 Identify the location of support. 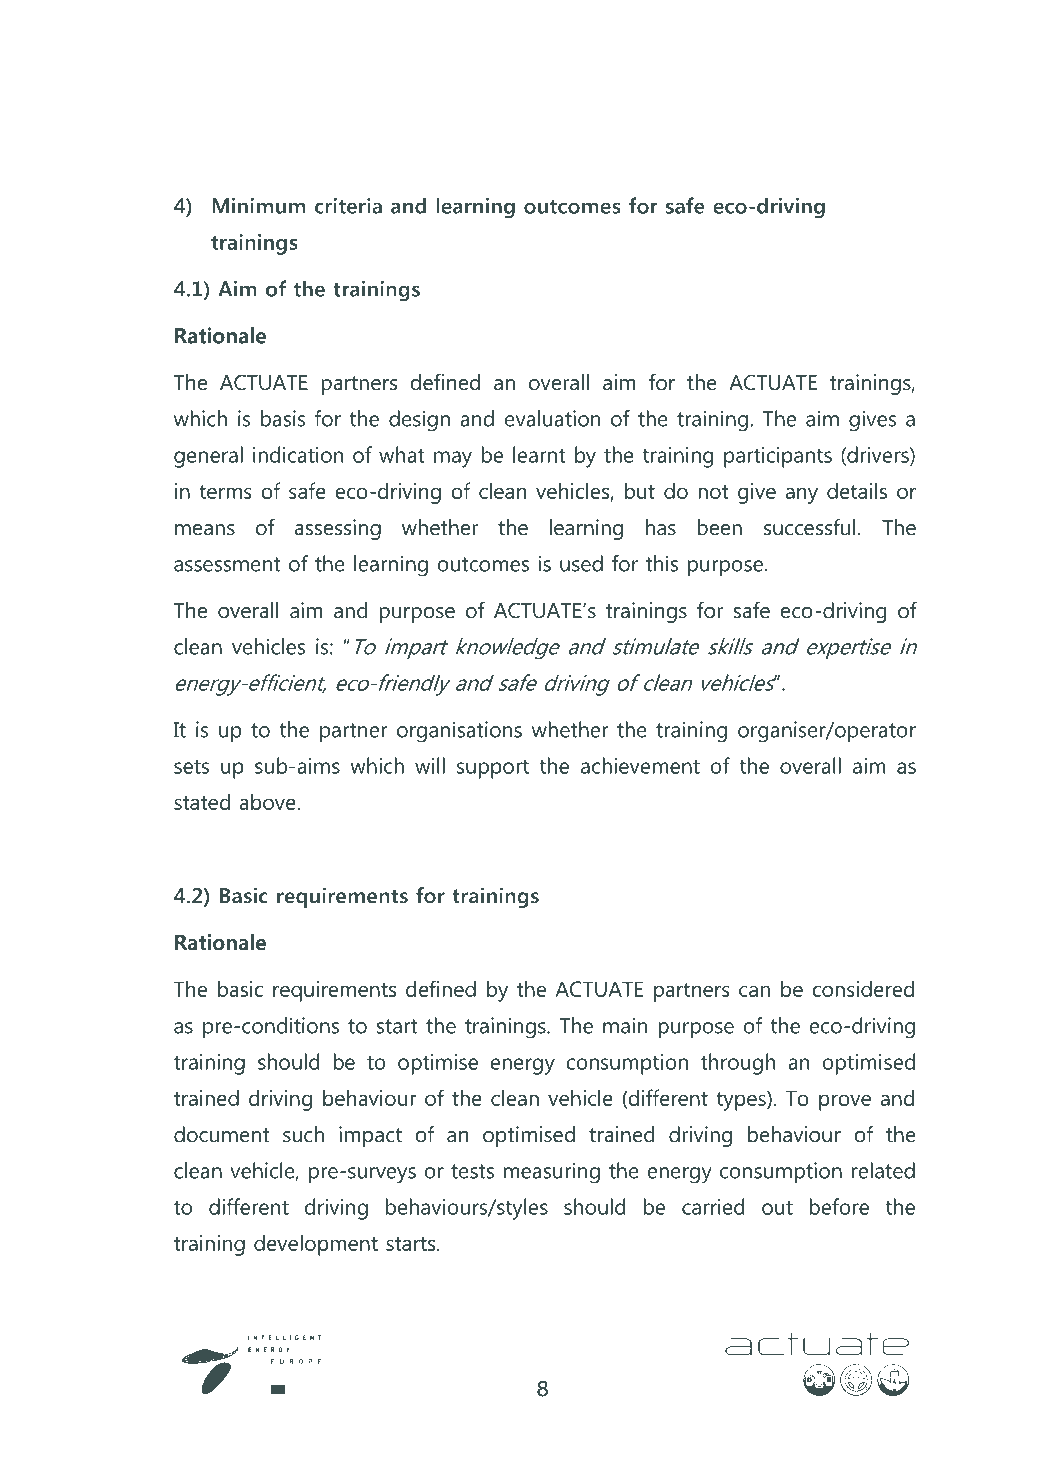
(493, 769).
